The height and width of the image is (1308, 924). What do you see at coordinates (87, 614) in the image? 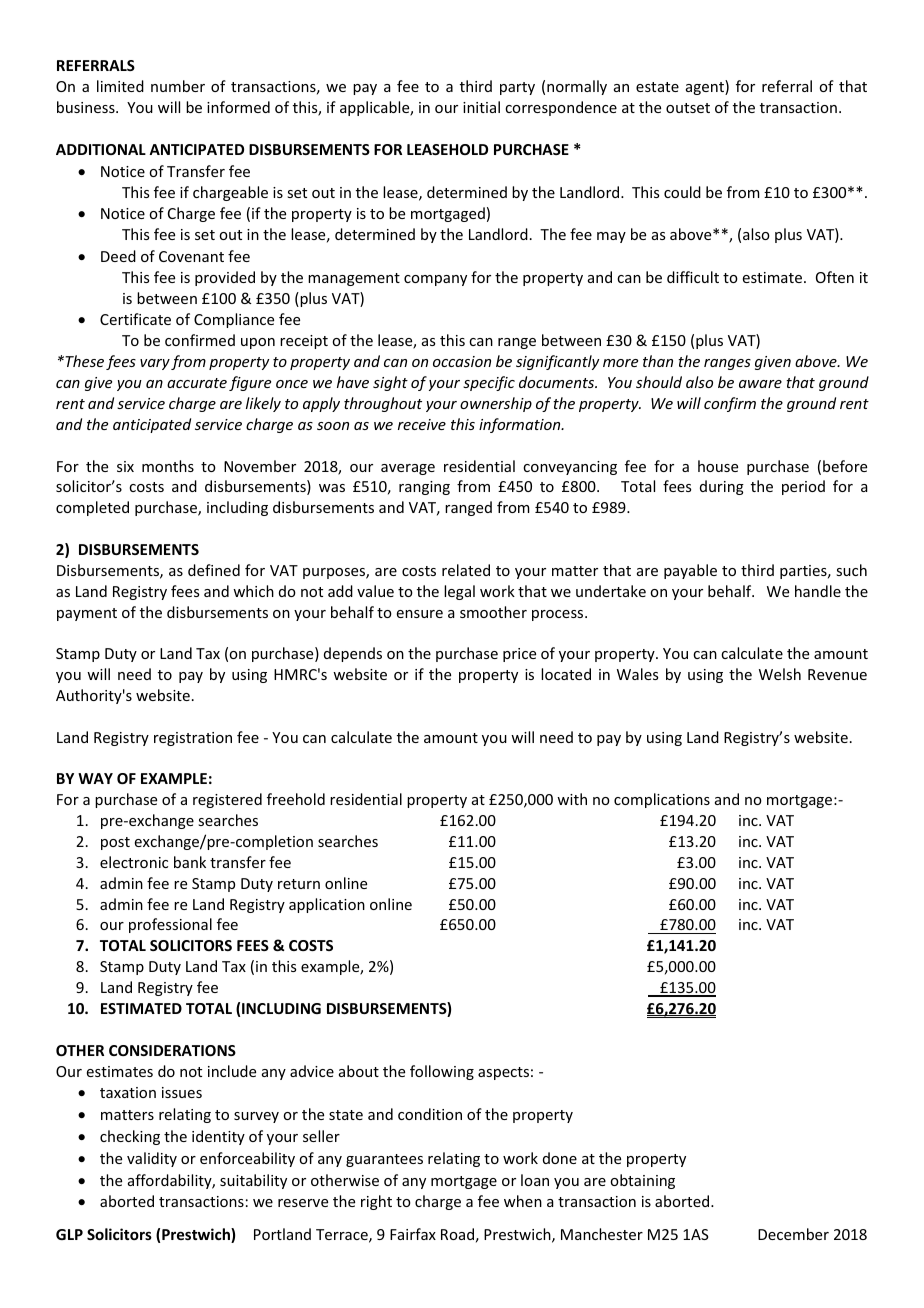
I see `payment` at bounding box center [87, 614].
